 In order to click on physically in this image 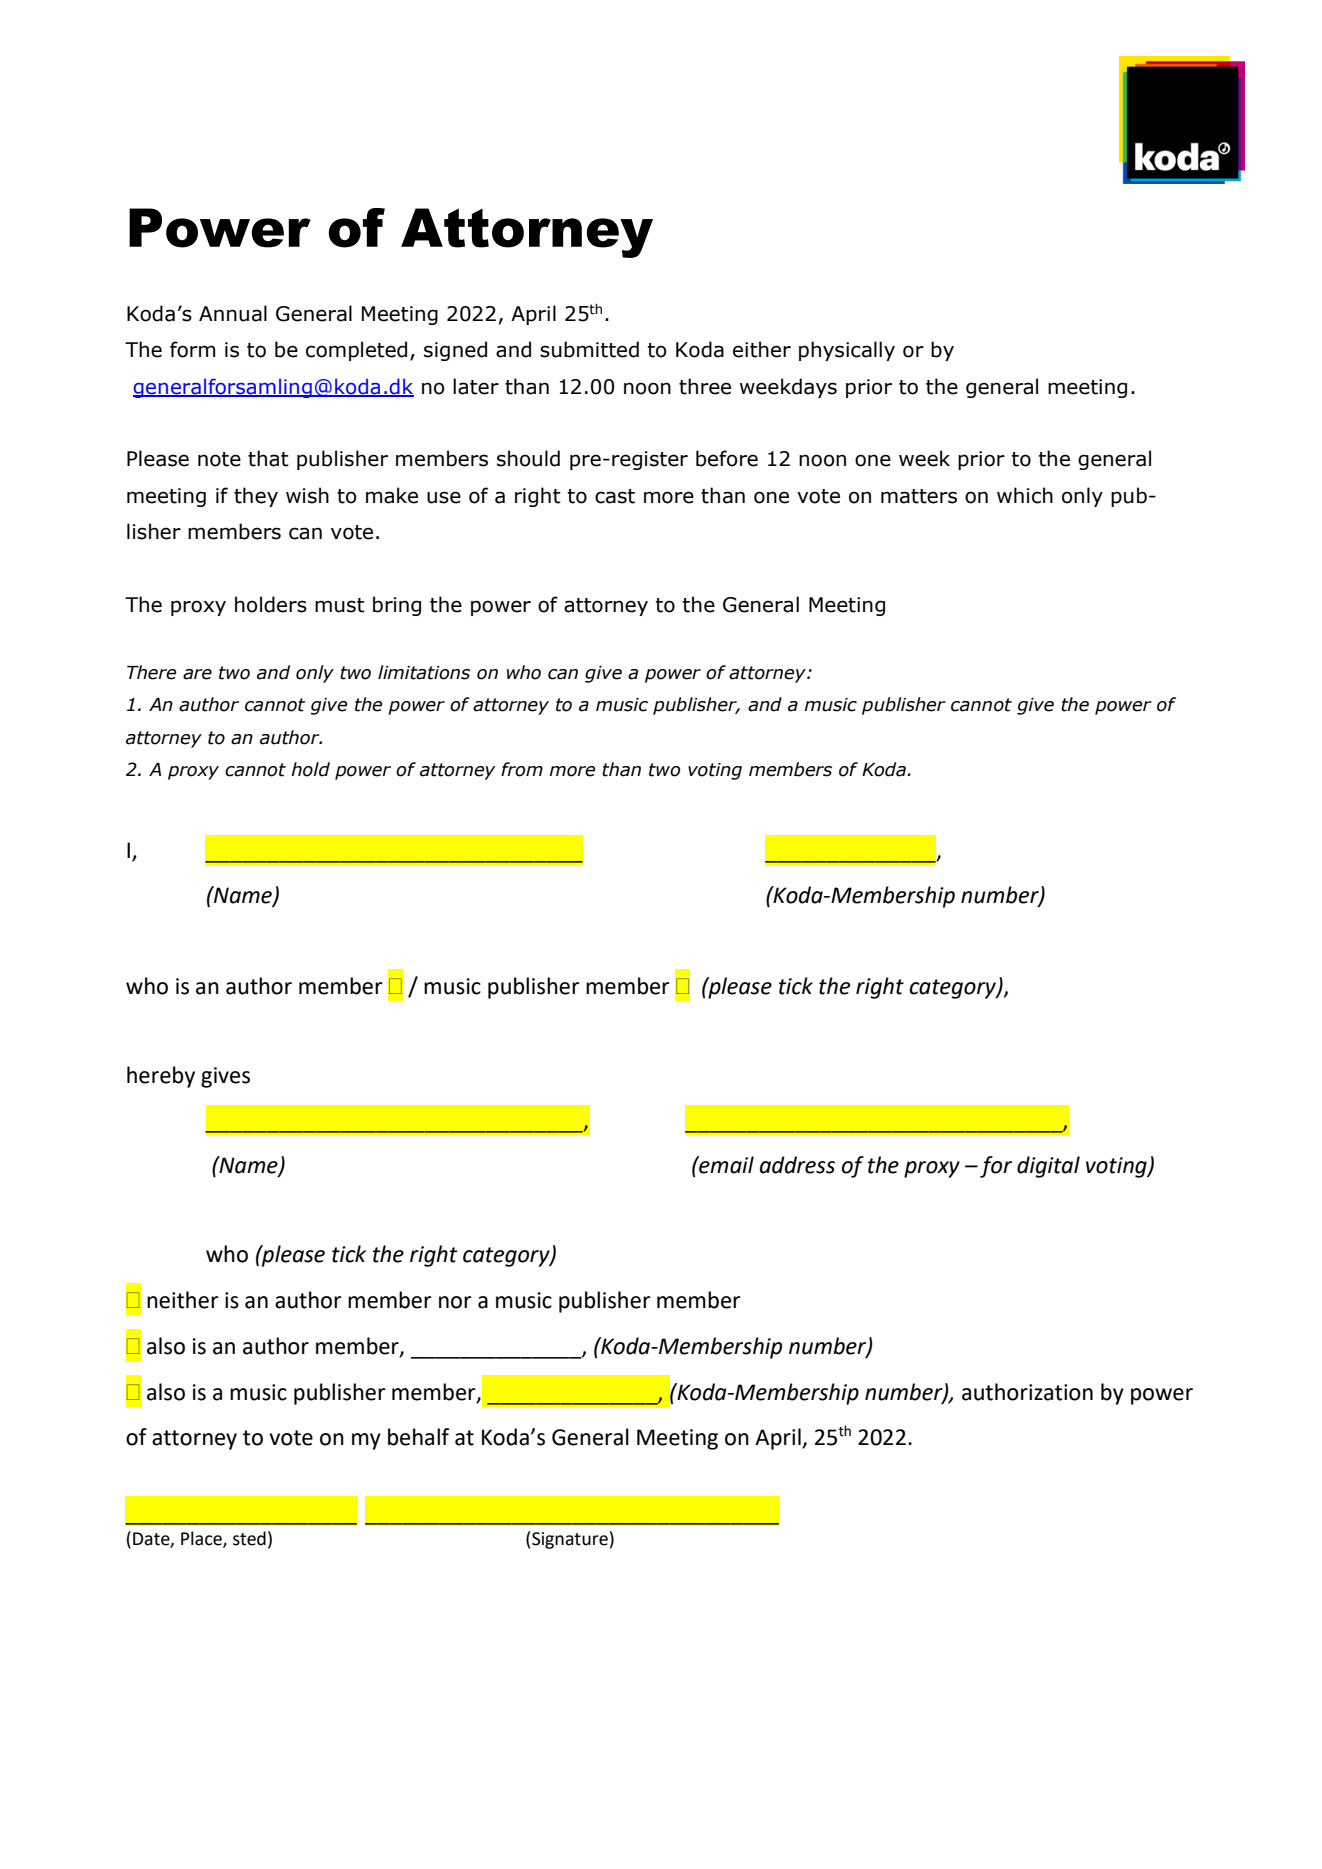, I will do `click(847, 351)`.
